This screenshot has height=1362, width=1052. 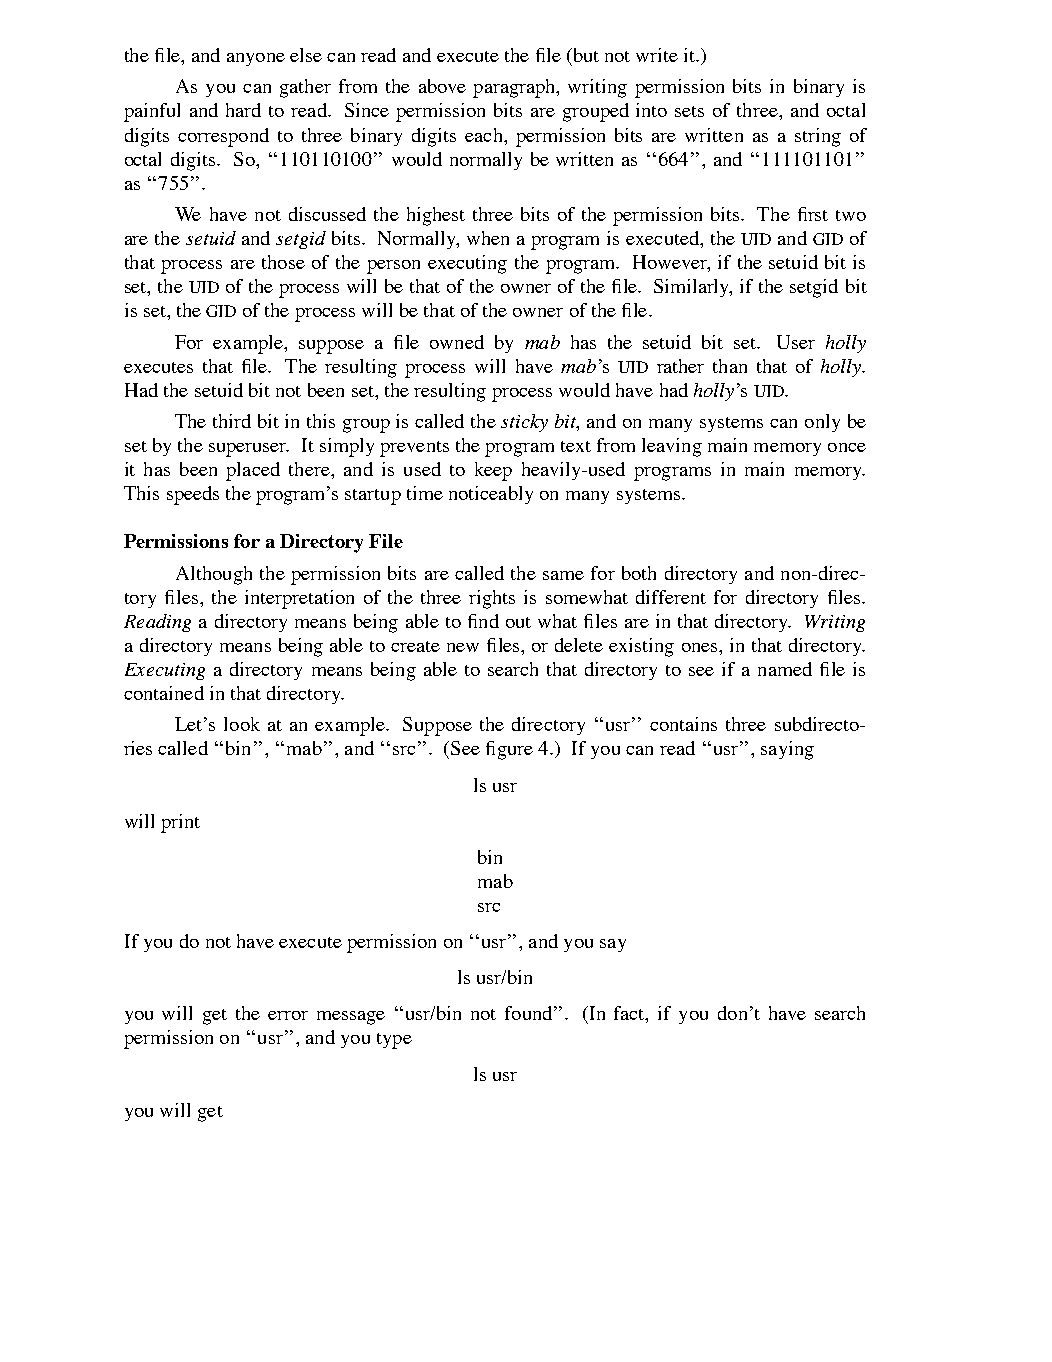 I want to click on sticky, so click(x=524, y=423).
